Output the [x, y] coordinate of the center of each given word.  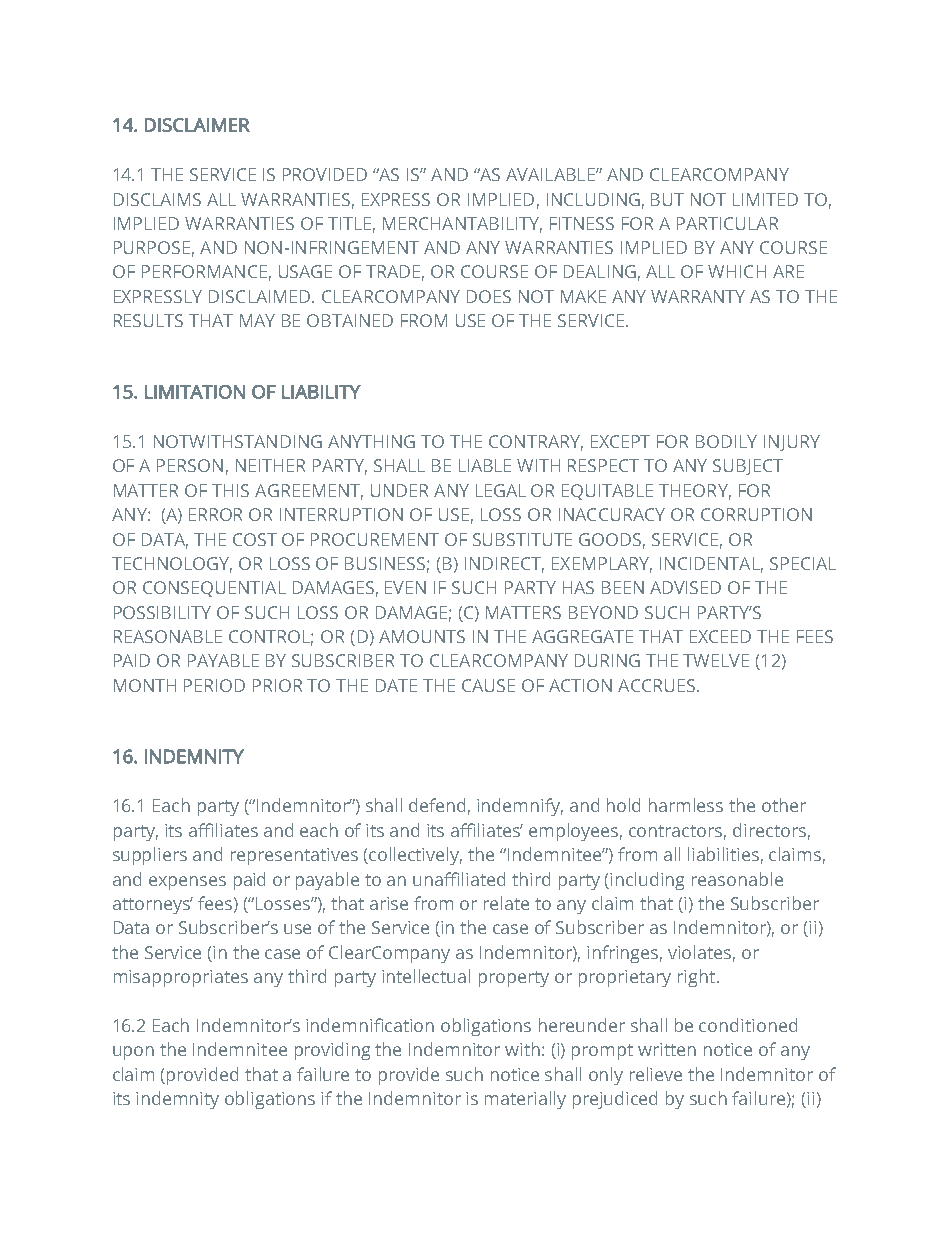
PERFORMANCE [204, 271]
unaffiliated [459, 879]
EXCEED [720, 636]
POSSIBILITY [162, 612]
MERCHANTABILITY [462, 224]
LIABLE [485, 465]
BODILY [726, 441]
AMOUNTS [422, 636]
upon [133, 1053]
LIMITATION [195, 392]
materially [525, 1100]
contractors [677, 832]
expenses [187, 883]
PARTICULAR [727, 223]
